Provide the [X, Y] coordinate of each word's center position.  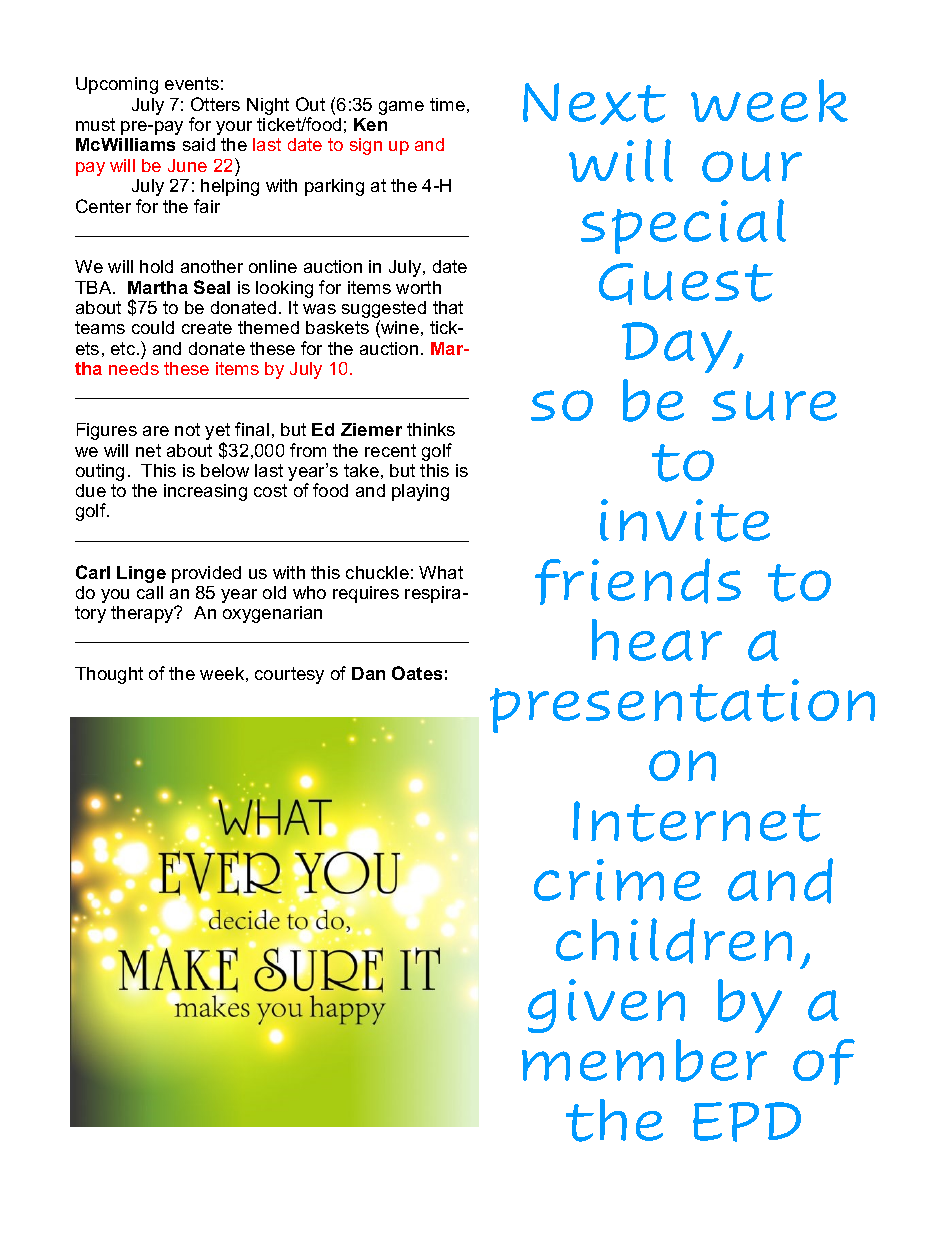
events [192, 83]
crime [617, 880]
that [448, 307]
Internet [697, 821]
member [644, 1060]
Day [678, 347]
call [150, 592]
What [441, 572]
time [447, 104]
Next [594, 104]
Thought [109, 675]
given [606, 1006]
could [153, 327]
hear [657, 640]
